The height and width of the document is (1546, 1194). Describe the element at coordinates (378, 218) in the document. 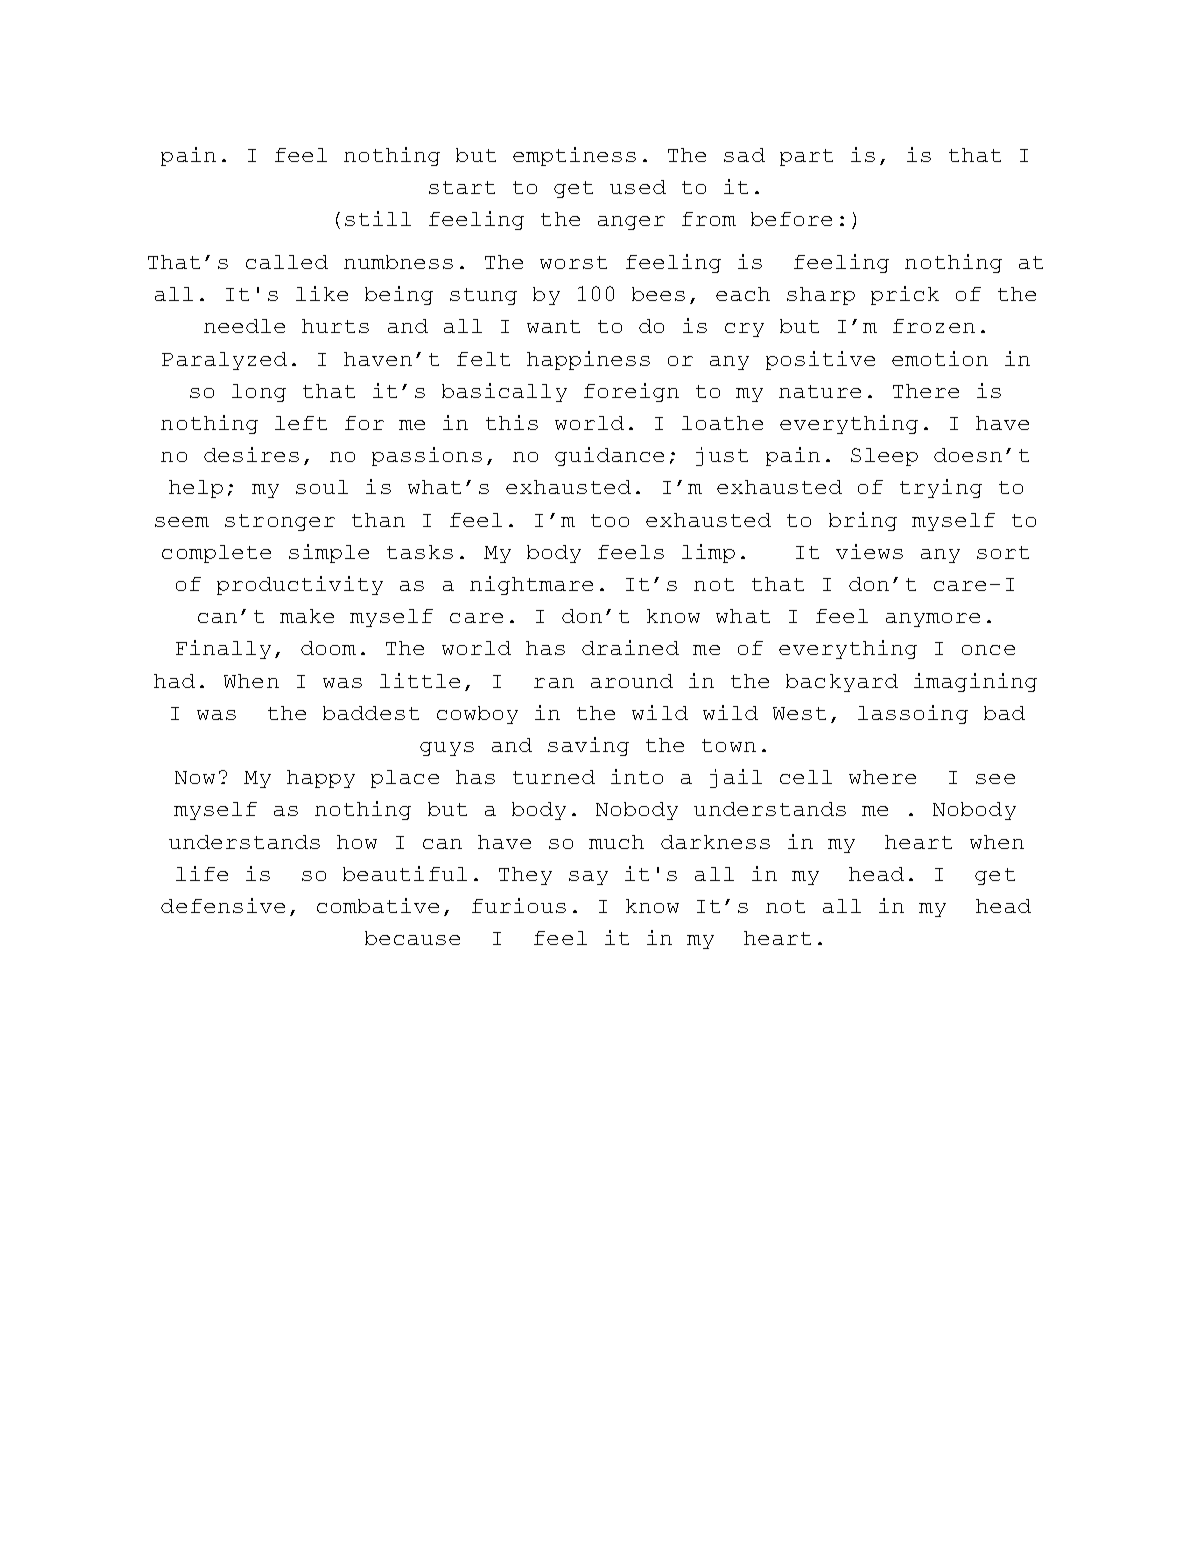

I see `still` at that location.
